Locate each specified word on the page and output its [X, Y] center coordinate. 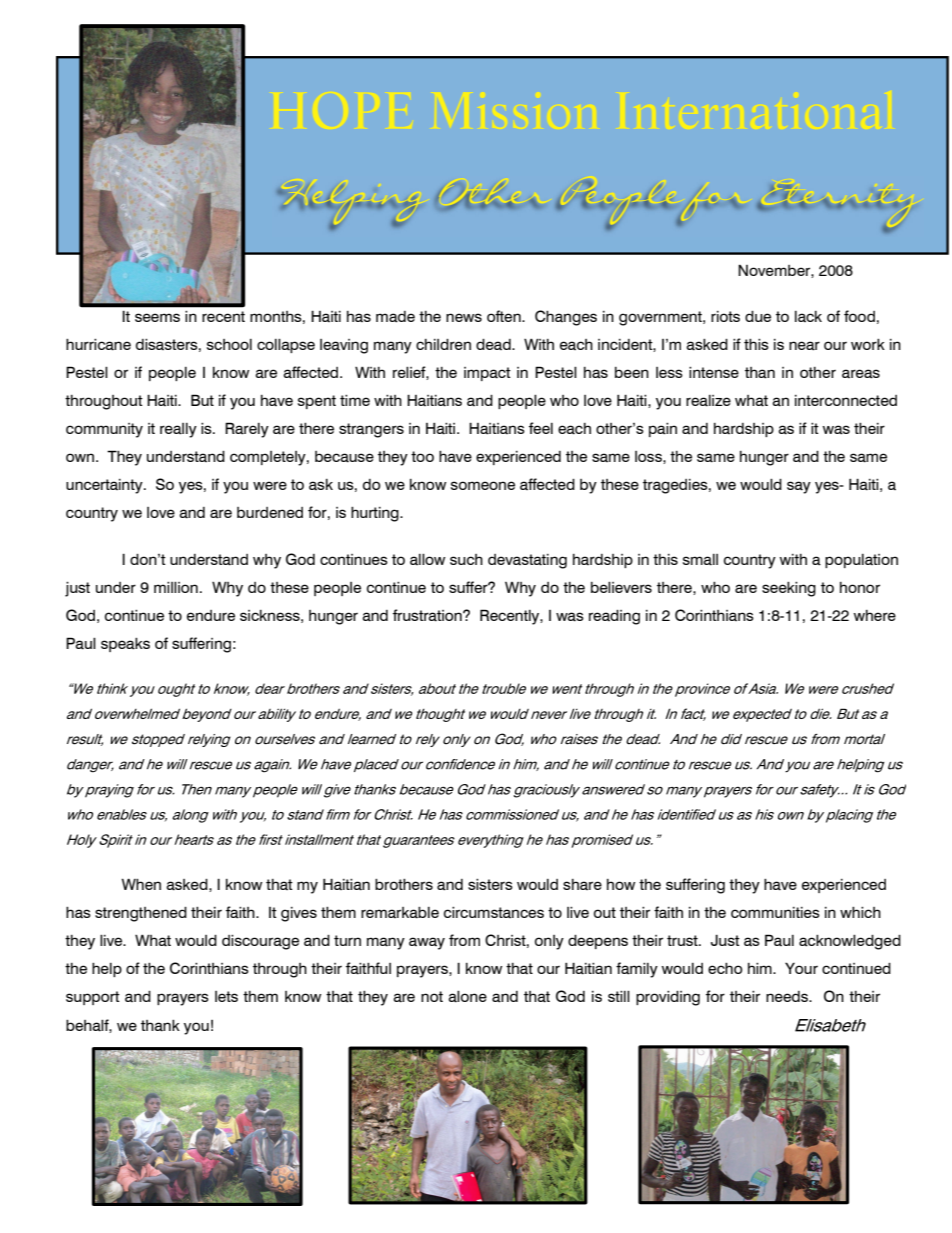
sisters [490, 884]
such [466, 559]
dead [494, 344]
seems [157, 317]
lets [226, 996]
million [176, 587]
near [804, 346]
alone [467, 996]
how [621, 884]
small [700, 560]
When [141, 884]
